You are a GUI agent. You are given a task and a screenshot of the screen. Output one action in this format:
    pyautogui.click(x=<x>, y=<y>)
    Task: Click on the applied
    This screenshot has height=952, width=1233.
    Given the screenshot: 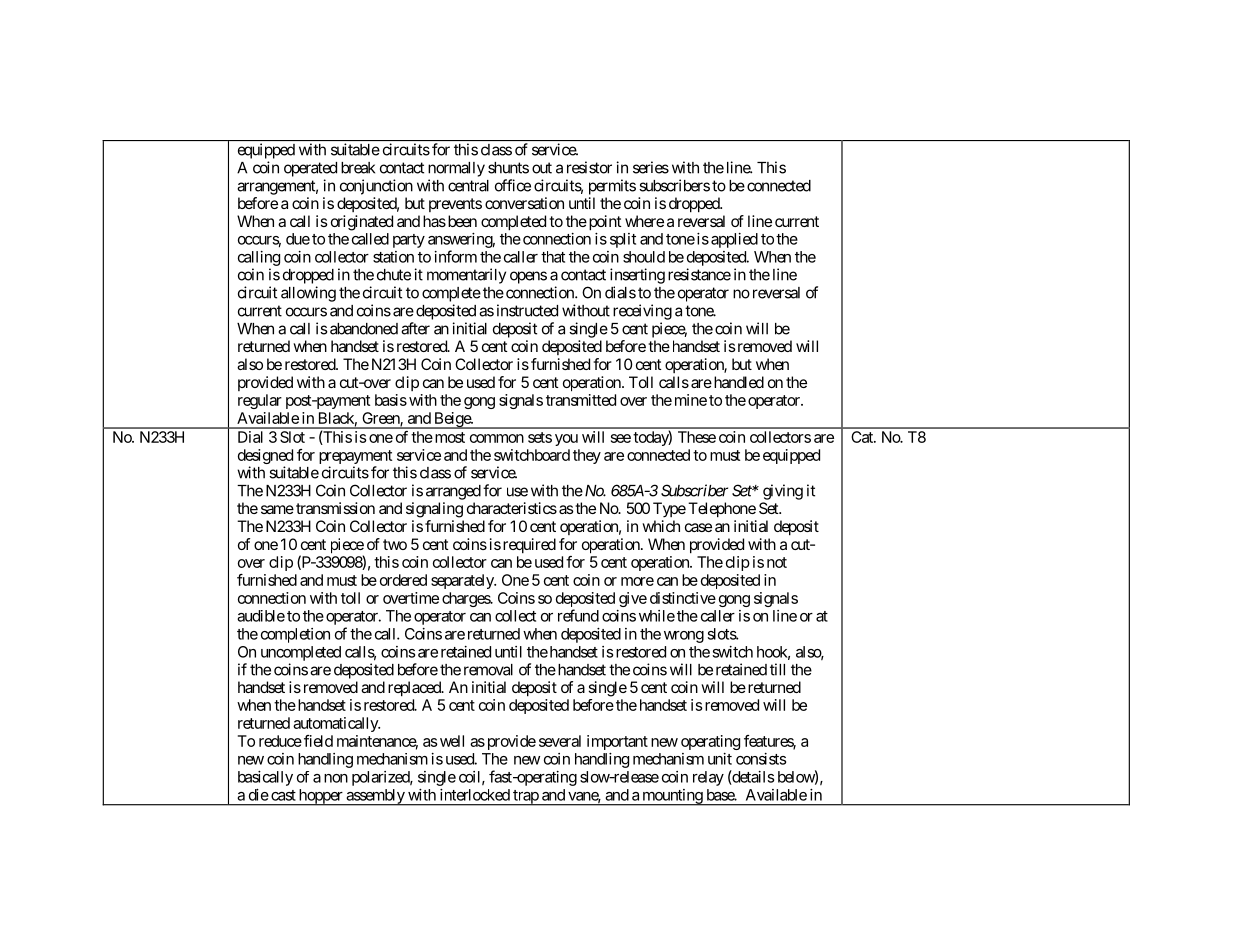 What is the action you would take?
    pyautogui.click(x=734, y=240)
